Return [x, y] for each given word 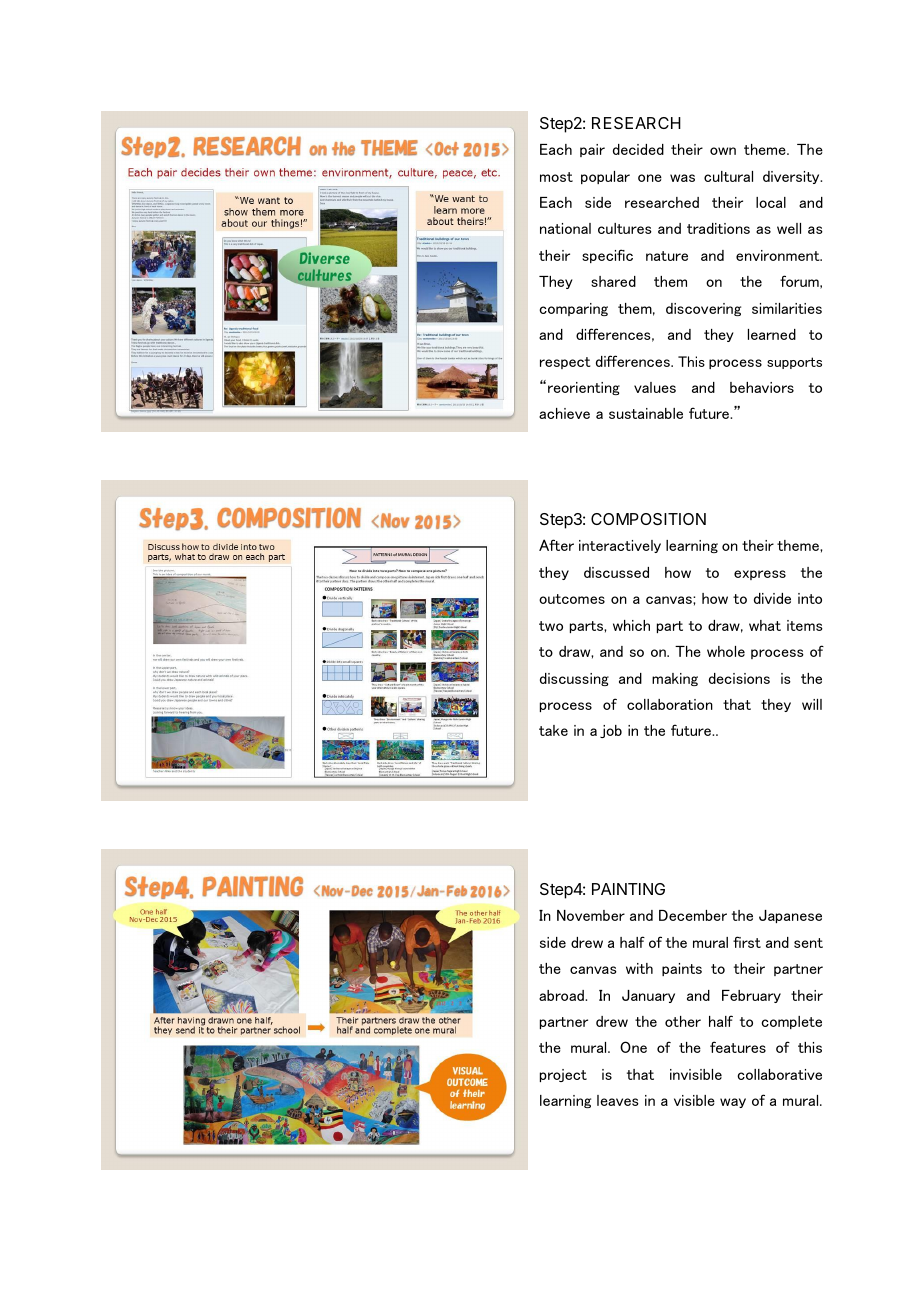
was [682, 178]
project [563, 1075]
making [675, 679]
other [683, 1021]
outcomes [572, 599]
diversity [792, 177]
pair [592, 150]
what [765, 625]
